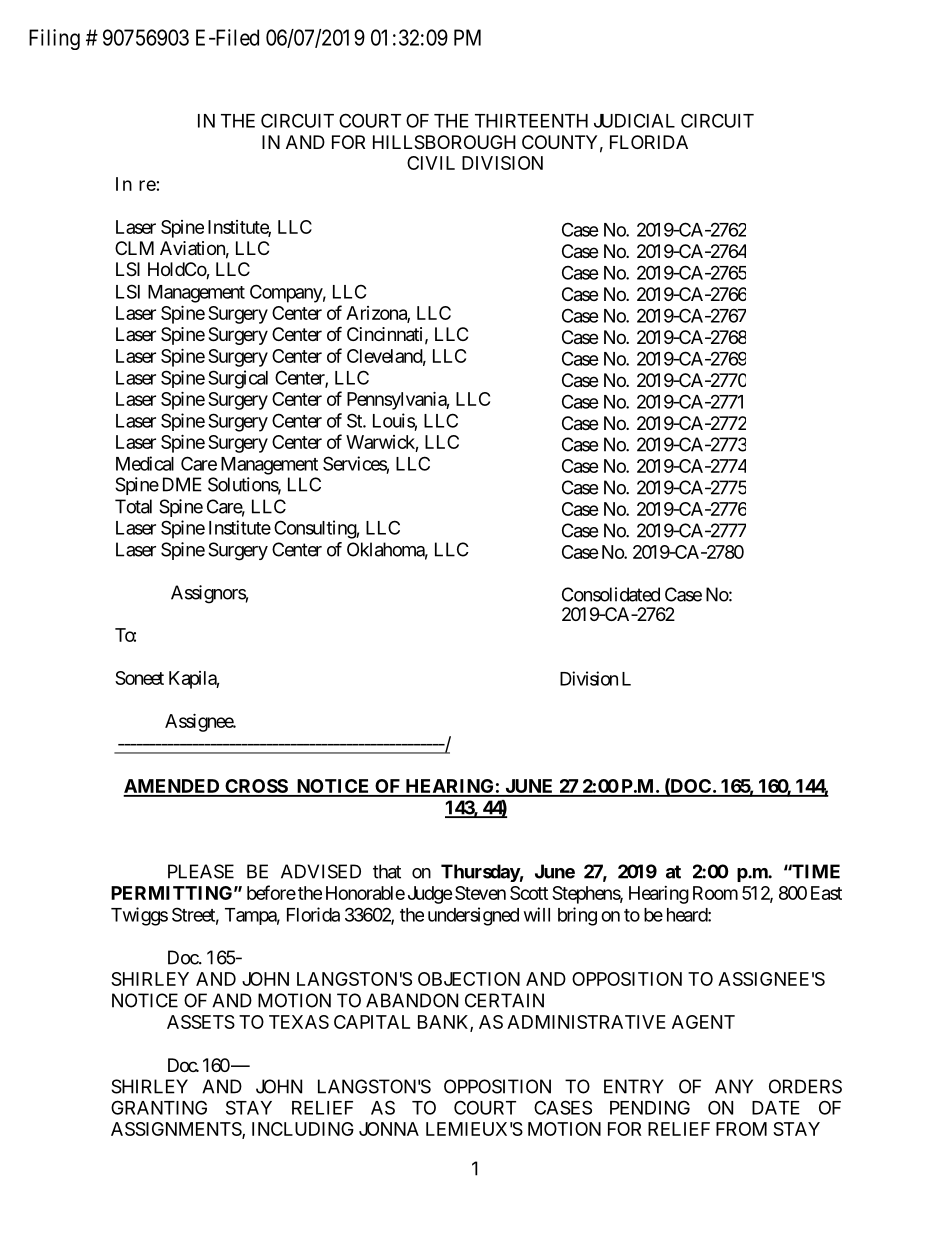 The image size is (952, 1233). What do you see at coordinates (444, 142) in the image?
I see `HILLSBOROUGH` at bounding box center [444, 142].
